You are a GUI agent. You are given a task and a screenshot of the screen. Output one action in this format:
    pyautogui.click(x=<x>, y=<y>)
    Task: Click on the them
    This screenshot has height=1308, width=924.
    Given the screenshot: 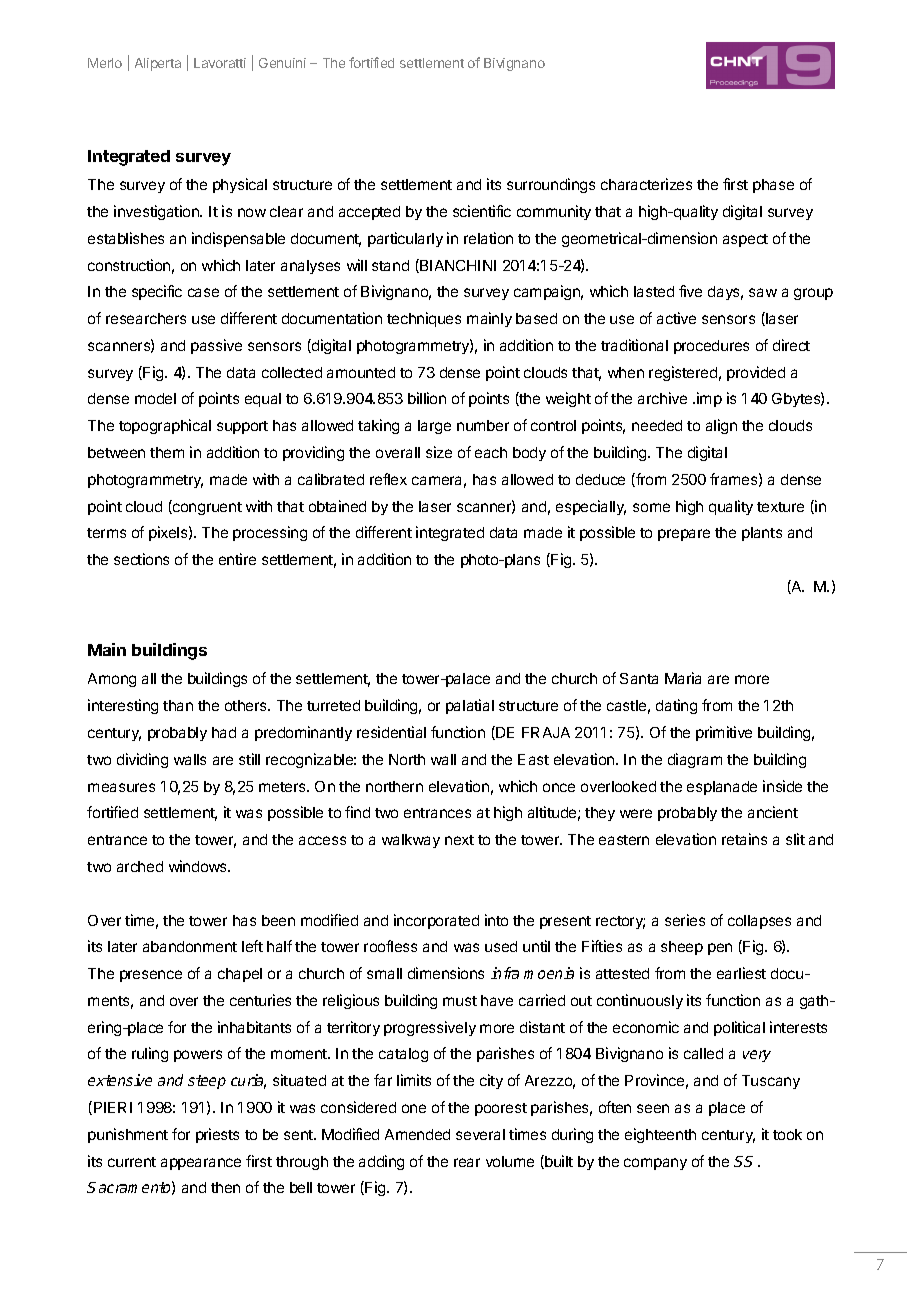 What is the action you would take?
    pyautogui.click(x=167, y=452)
